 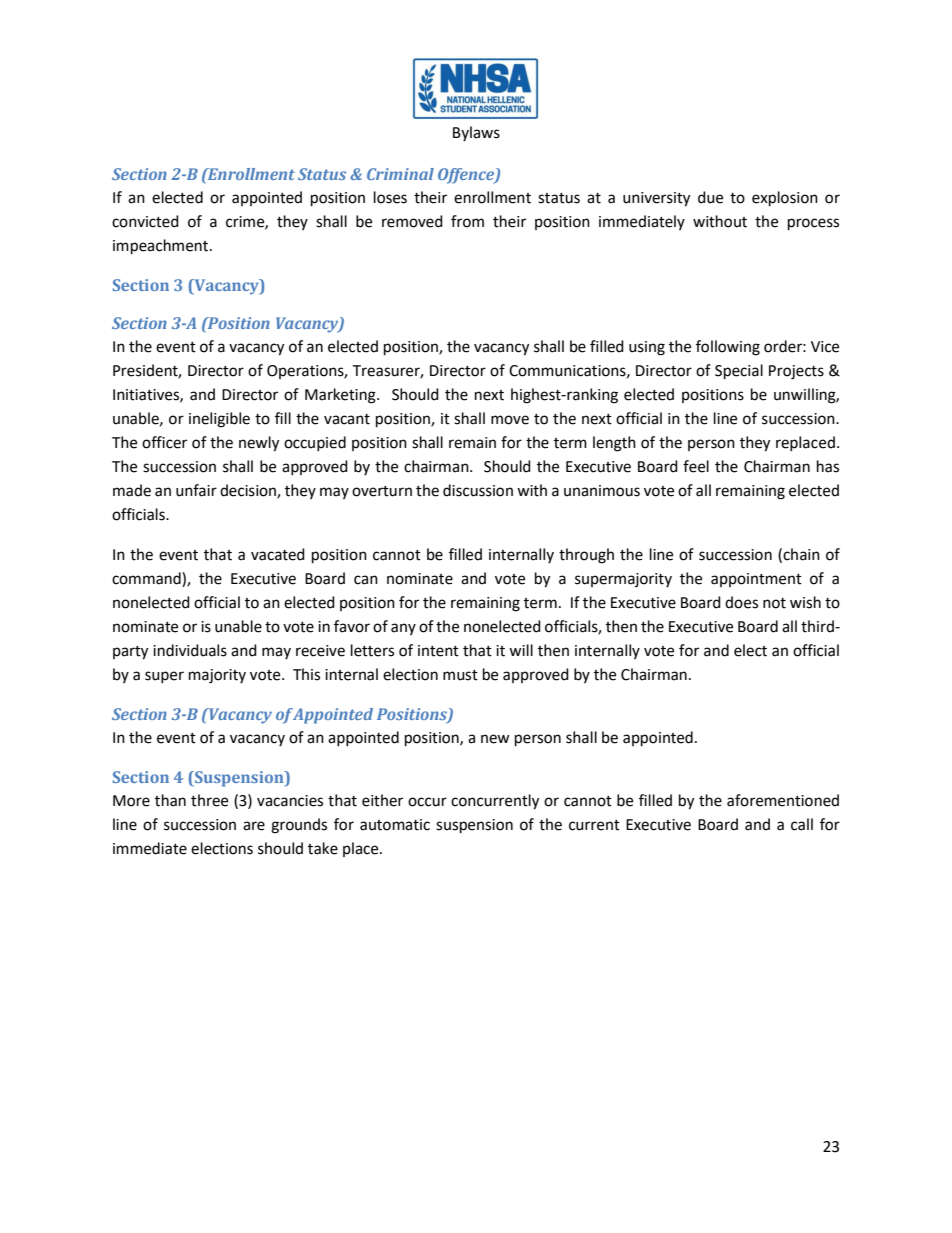 I want to click on call, so click(x=802, y=824).
